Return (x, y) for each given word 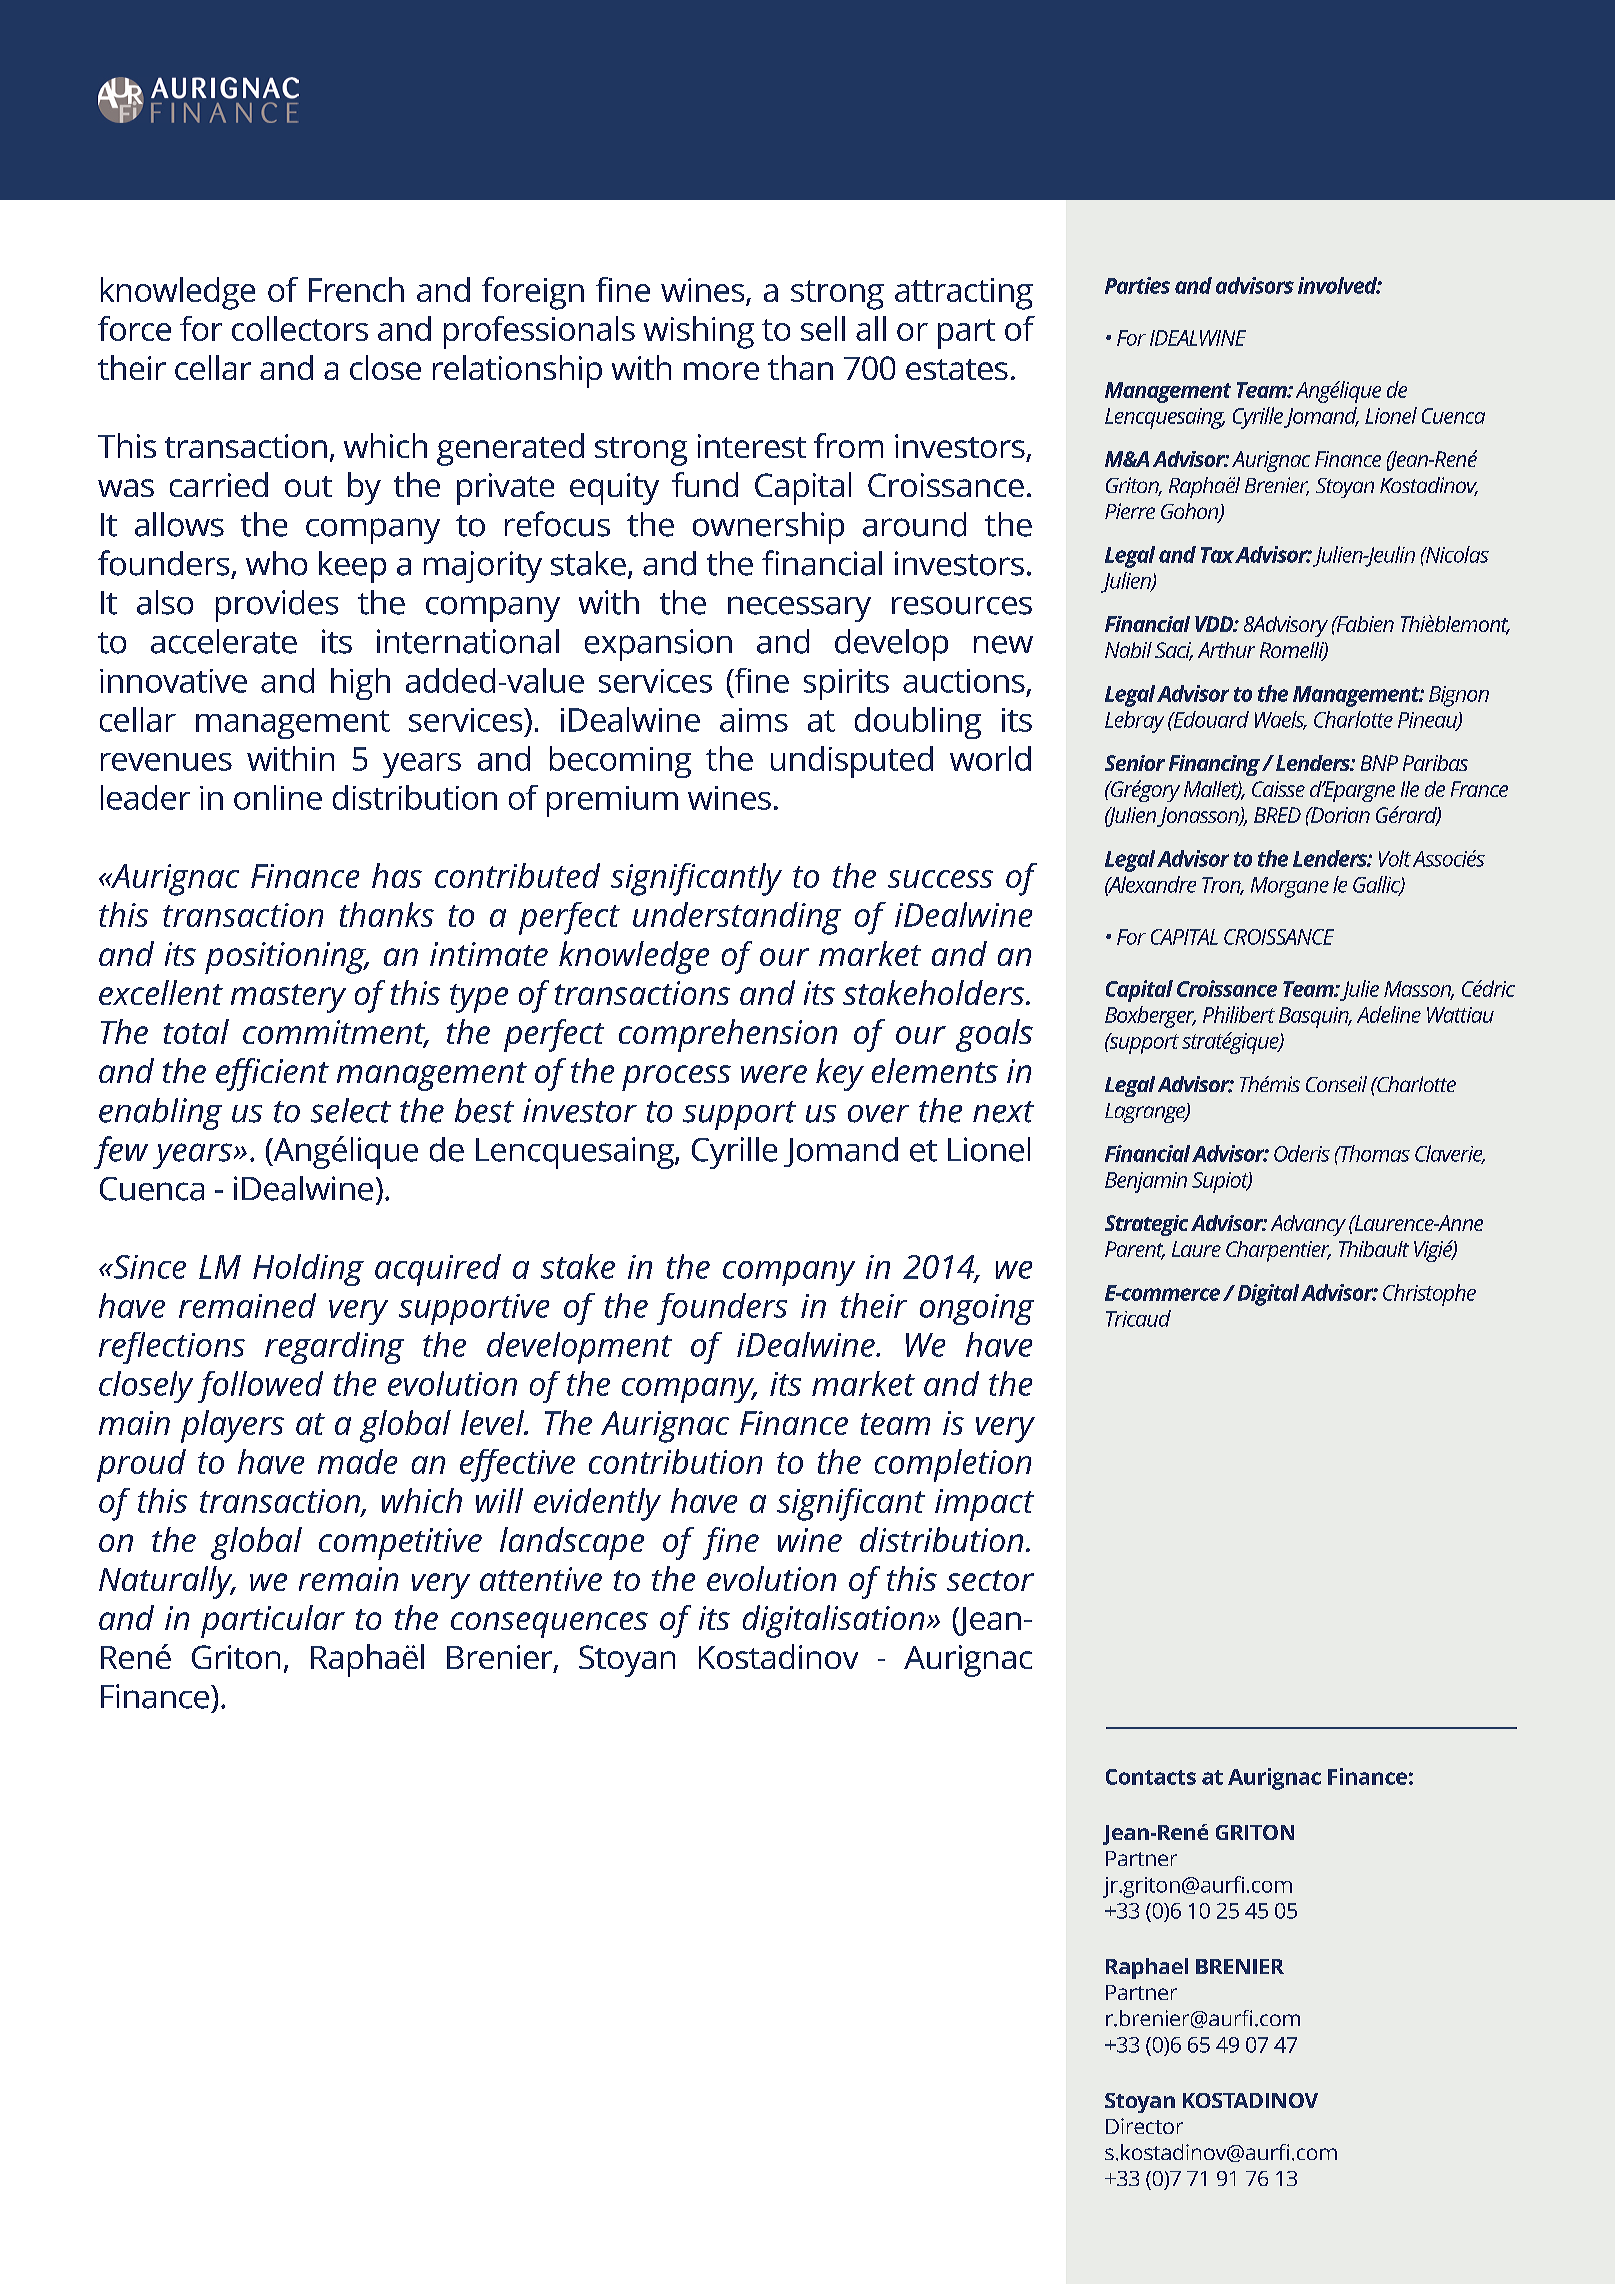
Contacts (1151, 1777)
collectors (300, 328)
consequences (549, 1625)
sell (823, 328)
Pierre (1130, 511)
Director (1144, 2126)
